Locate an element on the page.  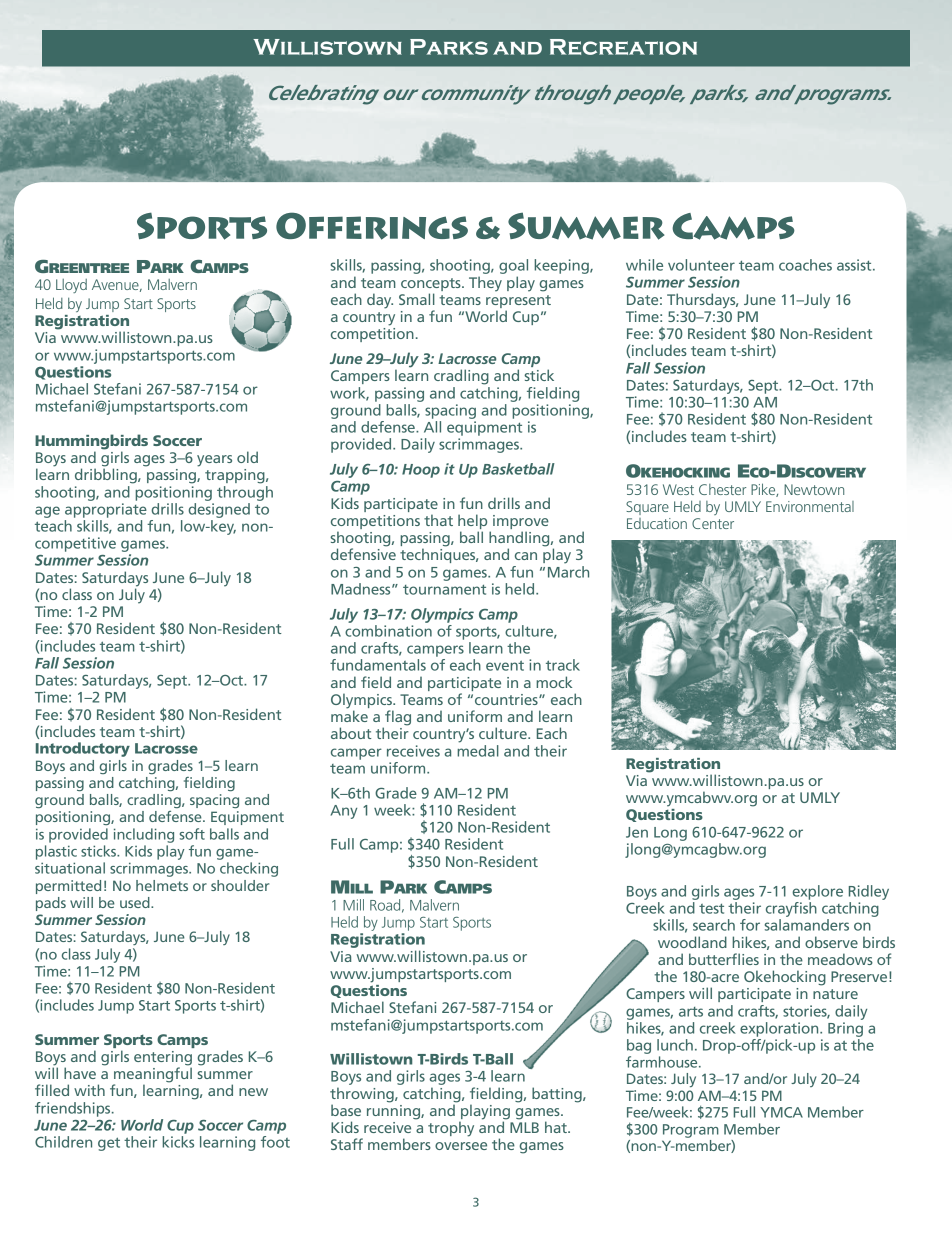
Any is located at coordinates (344, 812).
